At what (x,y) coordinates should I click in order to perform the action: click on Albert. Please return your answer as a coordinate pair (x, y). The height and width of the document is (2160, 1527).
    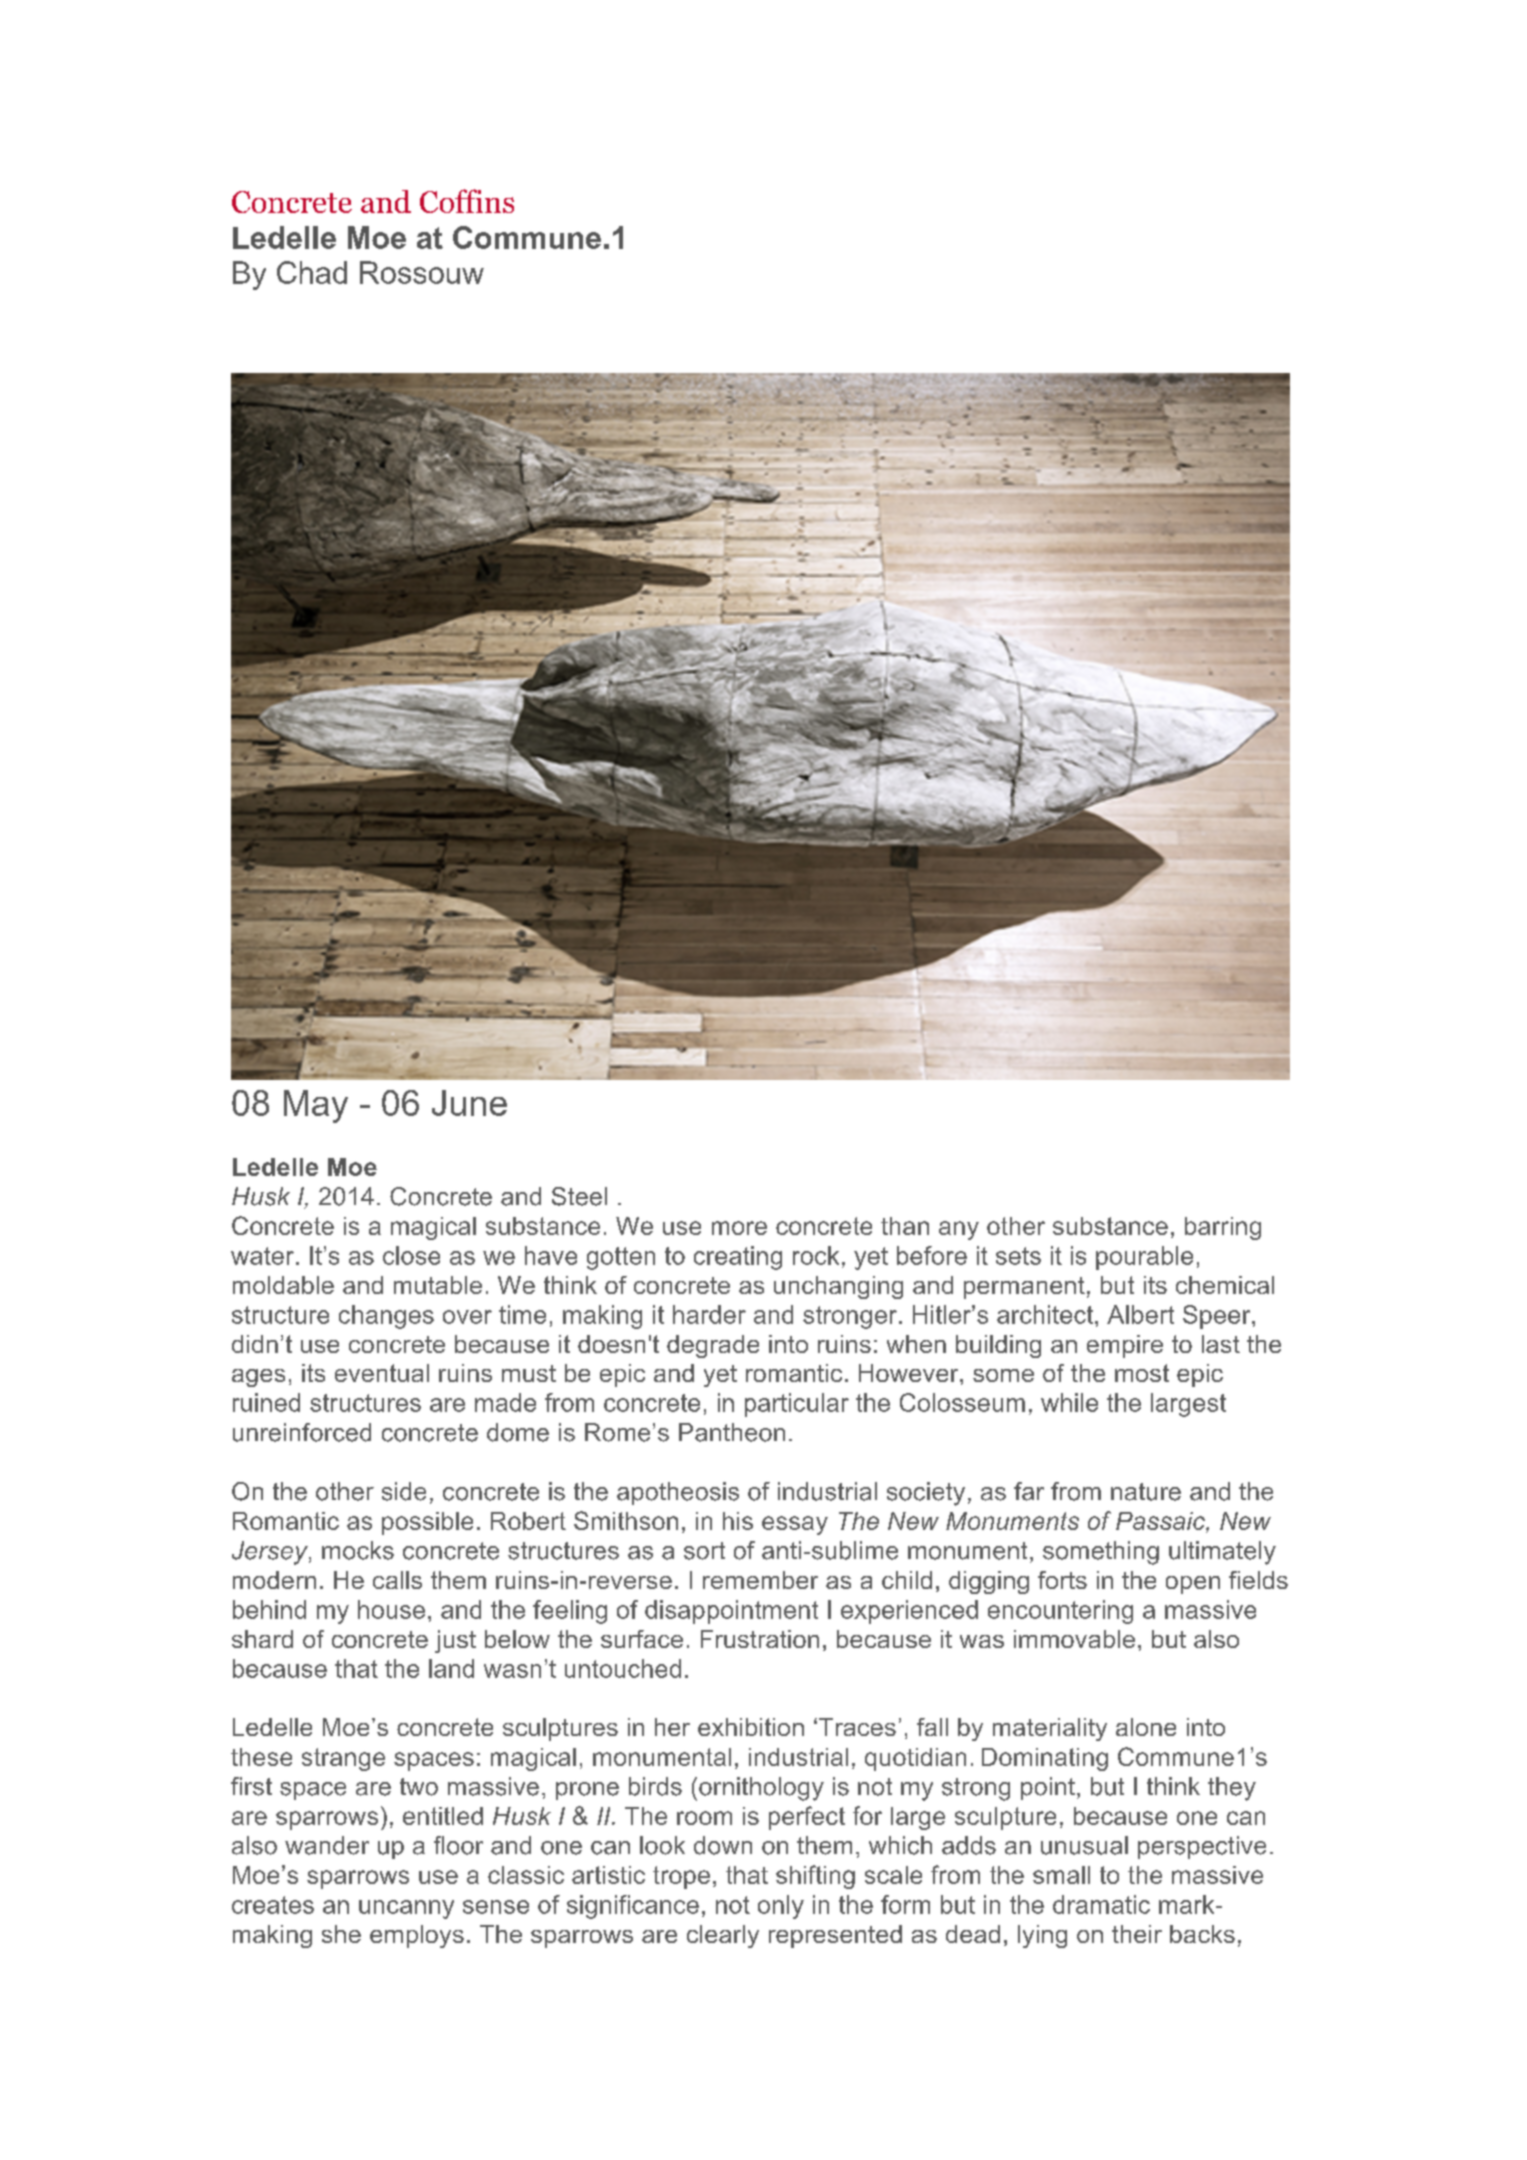
    Looking at the image, I should click on (1140, 1314).
